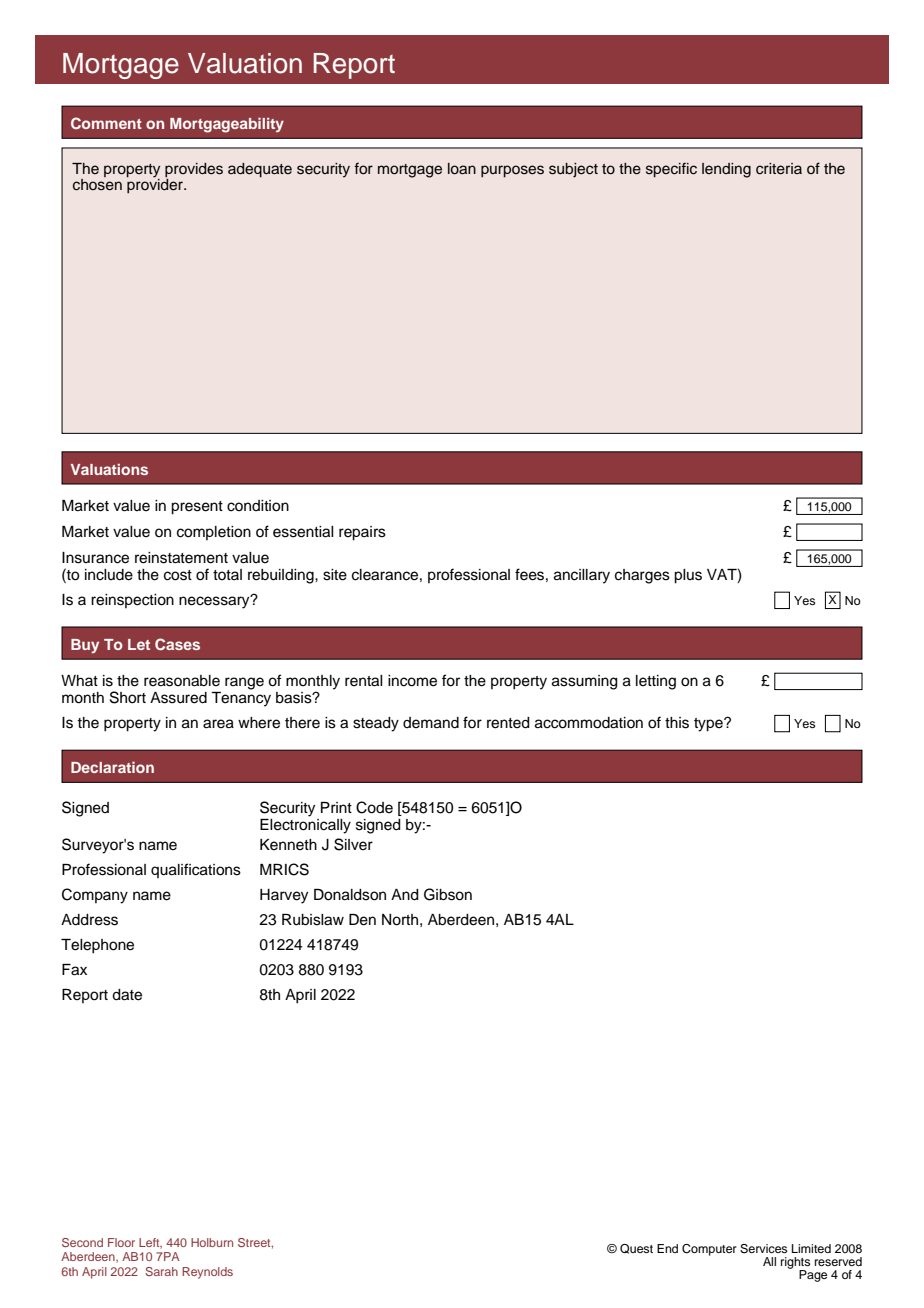 The image size is (924, 1308). What do you see at coordinates (431, 723) in the document?
I see `demand` at bounding box center [431, 723].
